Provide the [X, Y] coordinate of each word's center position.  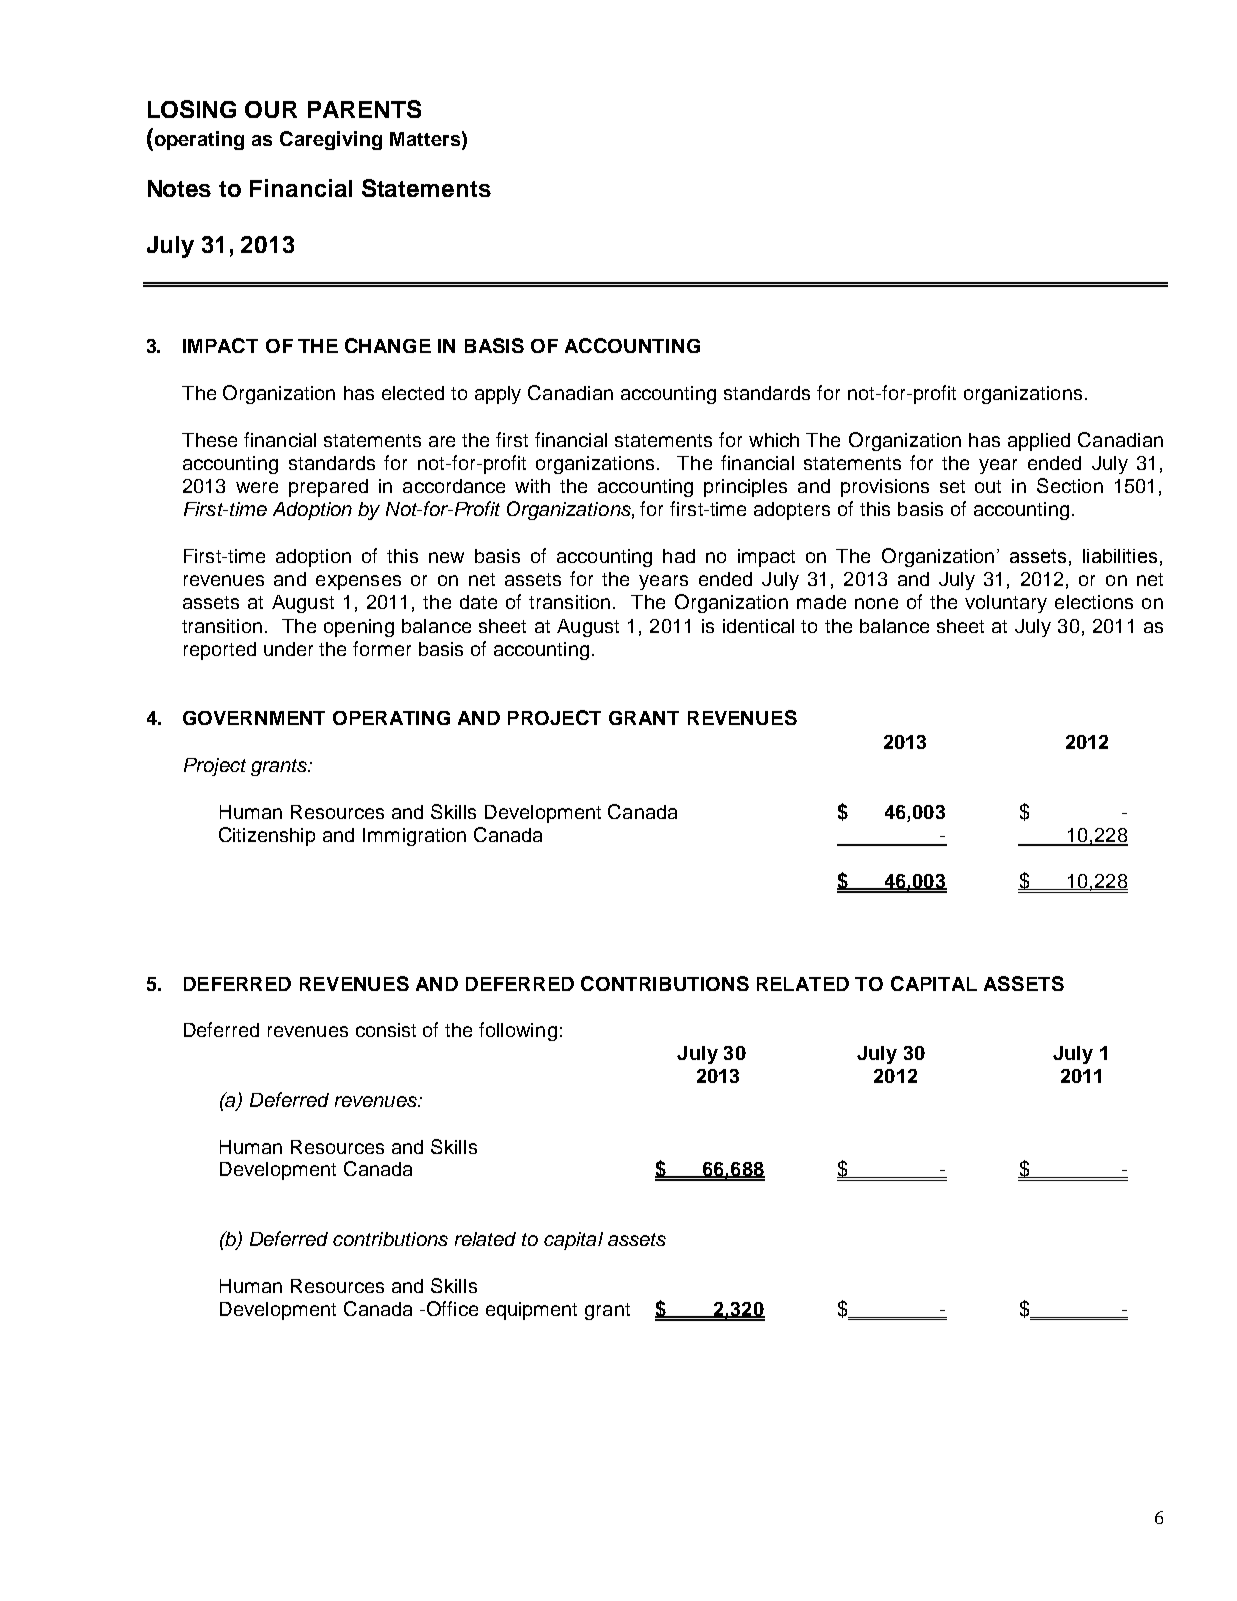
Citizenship [267, 836]
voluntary [1006, 604]
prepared [328, 488]
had [679, 556]
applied [1039, 442]
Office [451, 1308]
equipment [531, 1311]
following [518, 1031]
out [988, 486]
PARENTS [364, 109]
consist [386, 1030]
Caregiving [331, 140]
